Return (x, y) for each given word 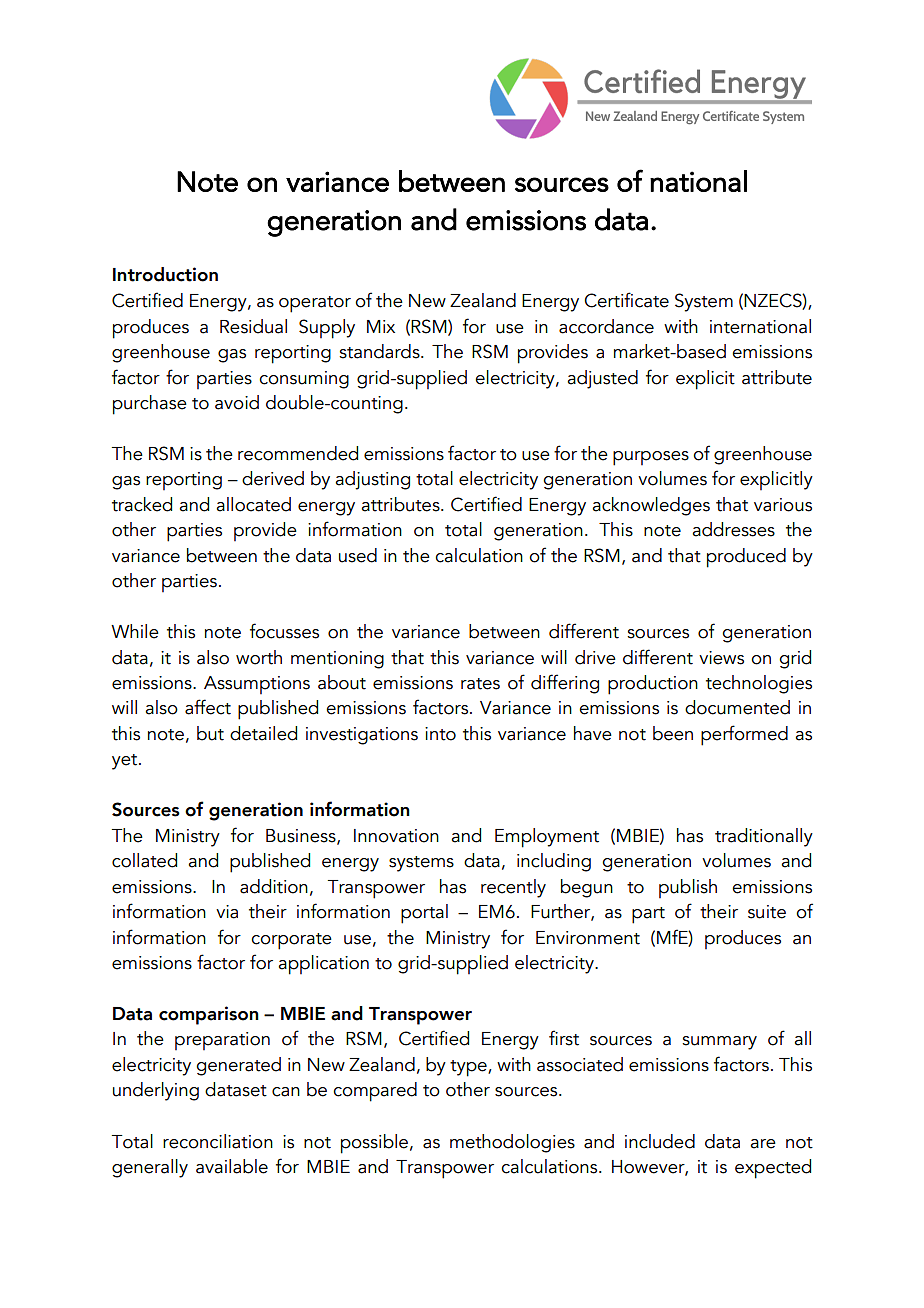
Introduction (165, 274)
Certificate (626, 300)
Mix (381, 326)
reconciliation (218, 1141)
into (440, 734)
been (673, 733)
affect (208, 707)
